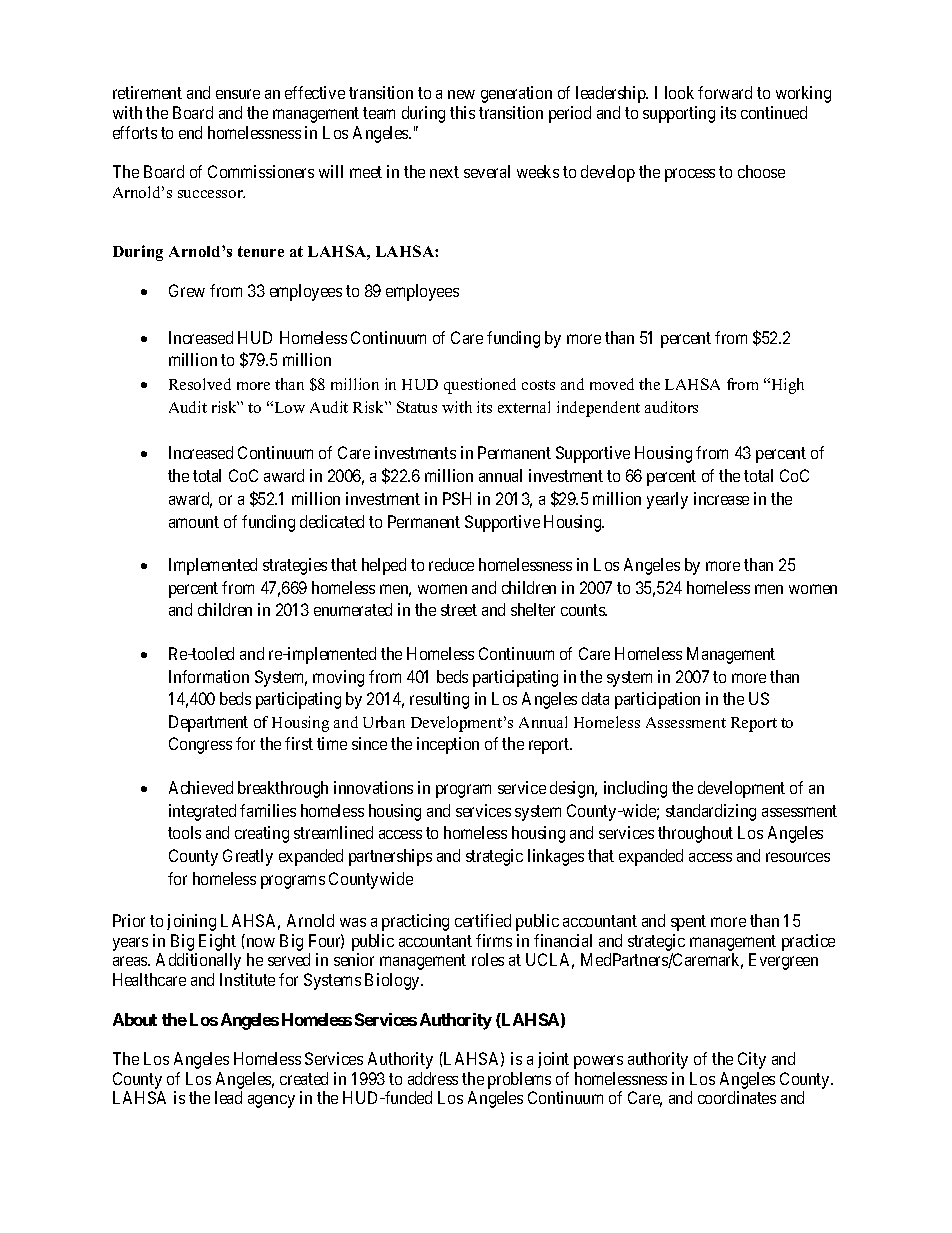  I want to click on Status, so click(417, 407).
